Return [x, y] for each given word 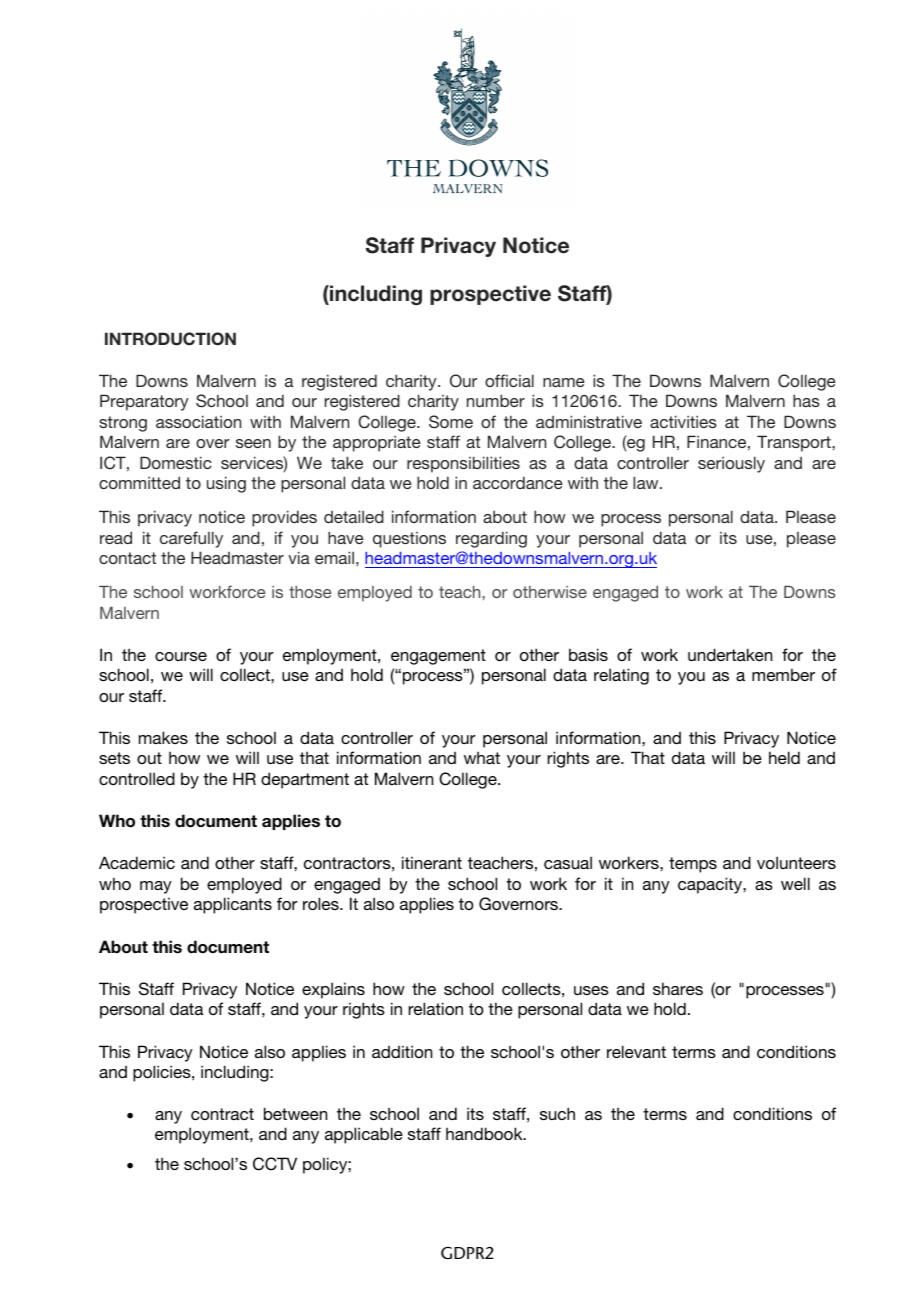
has [806, 400]
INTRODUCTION [170, 339]
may [156, 887]
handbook [485, 1133]
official [509, 380]
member [783, 674]
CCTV [275, 1164]
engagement [438, 657]
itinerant [432, 862]
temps [693, 865]
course [181, 656]
